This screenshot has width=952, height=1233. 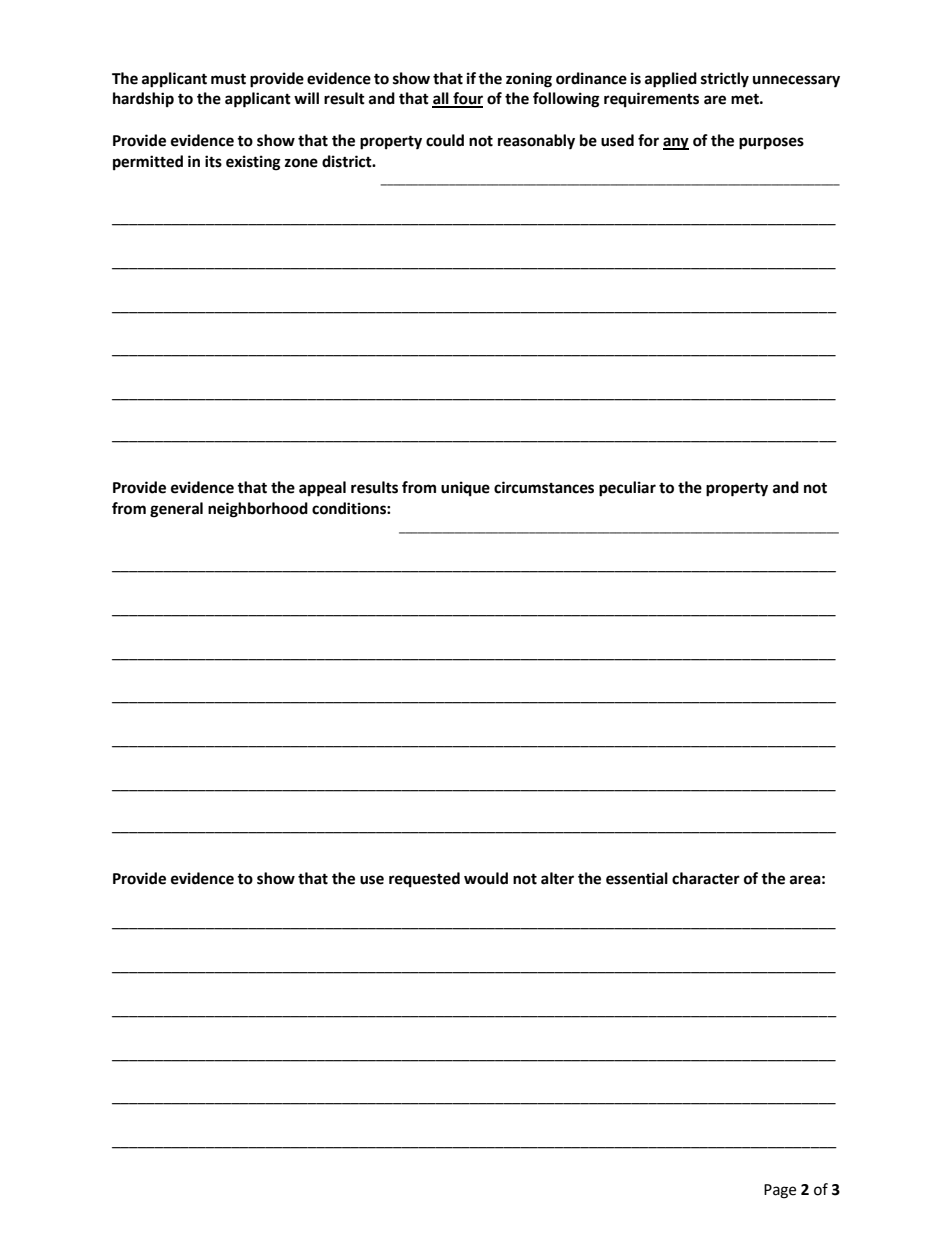 I want to click on unique, so click(x=465, y=489).
